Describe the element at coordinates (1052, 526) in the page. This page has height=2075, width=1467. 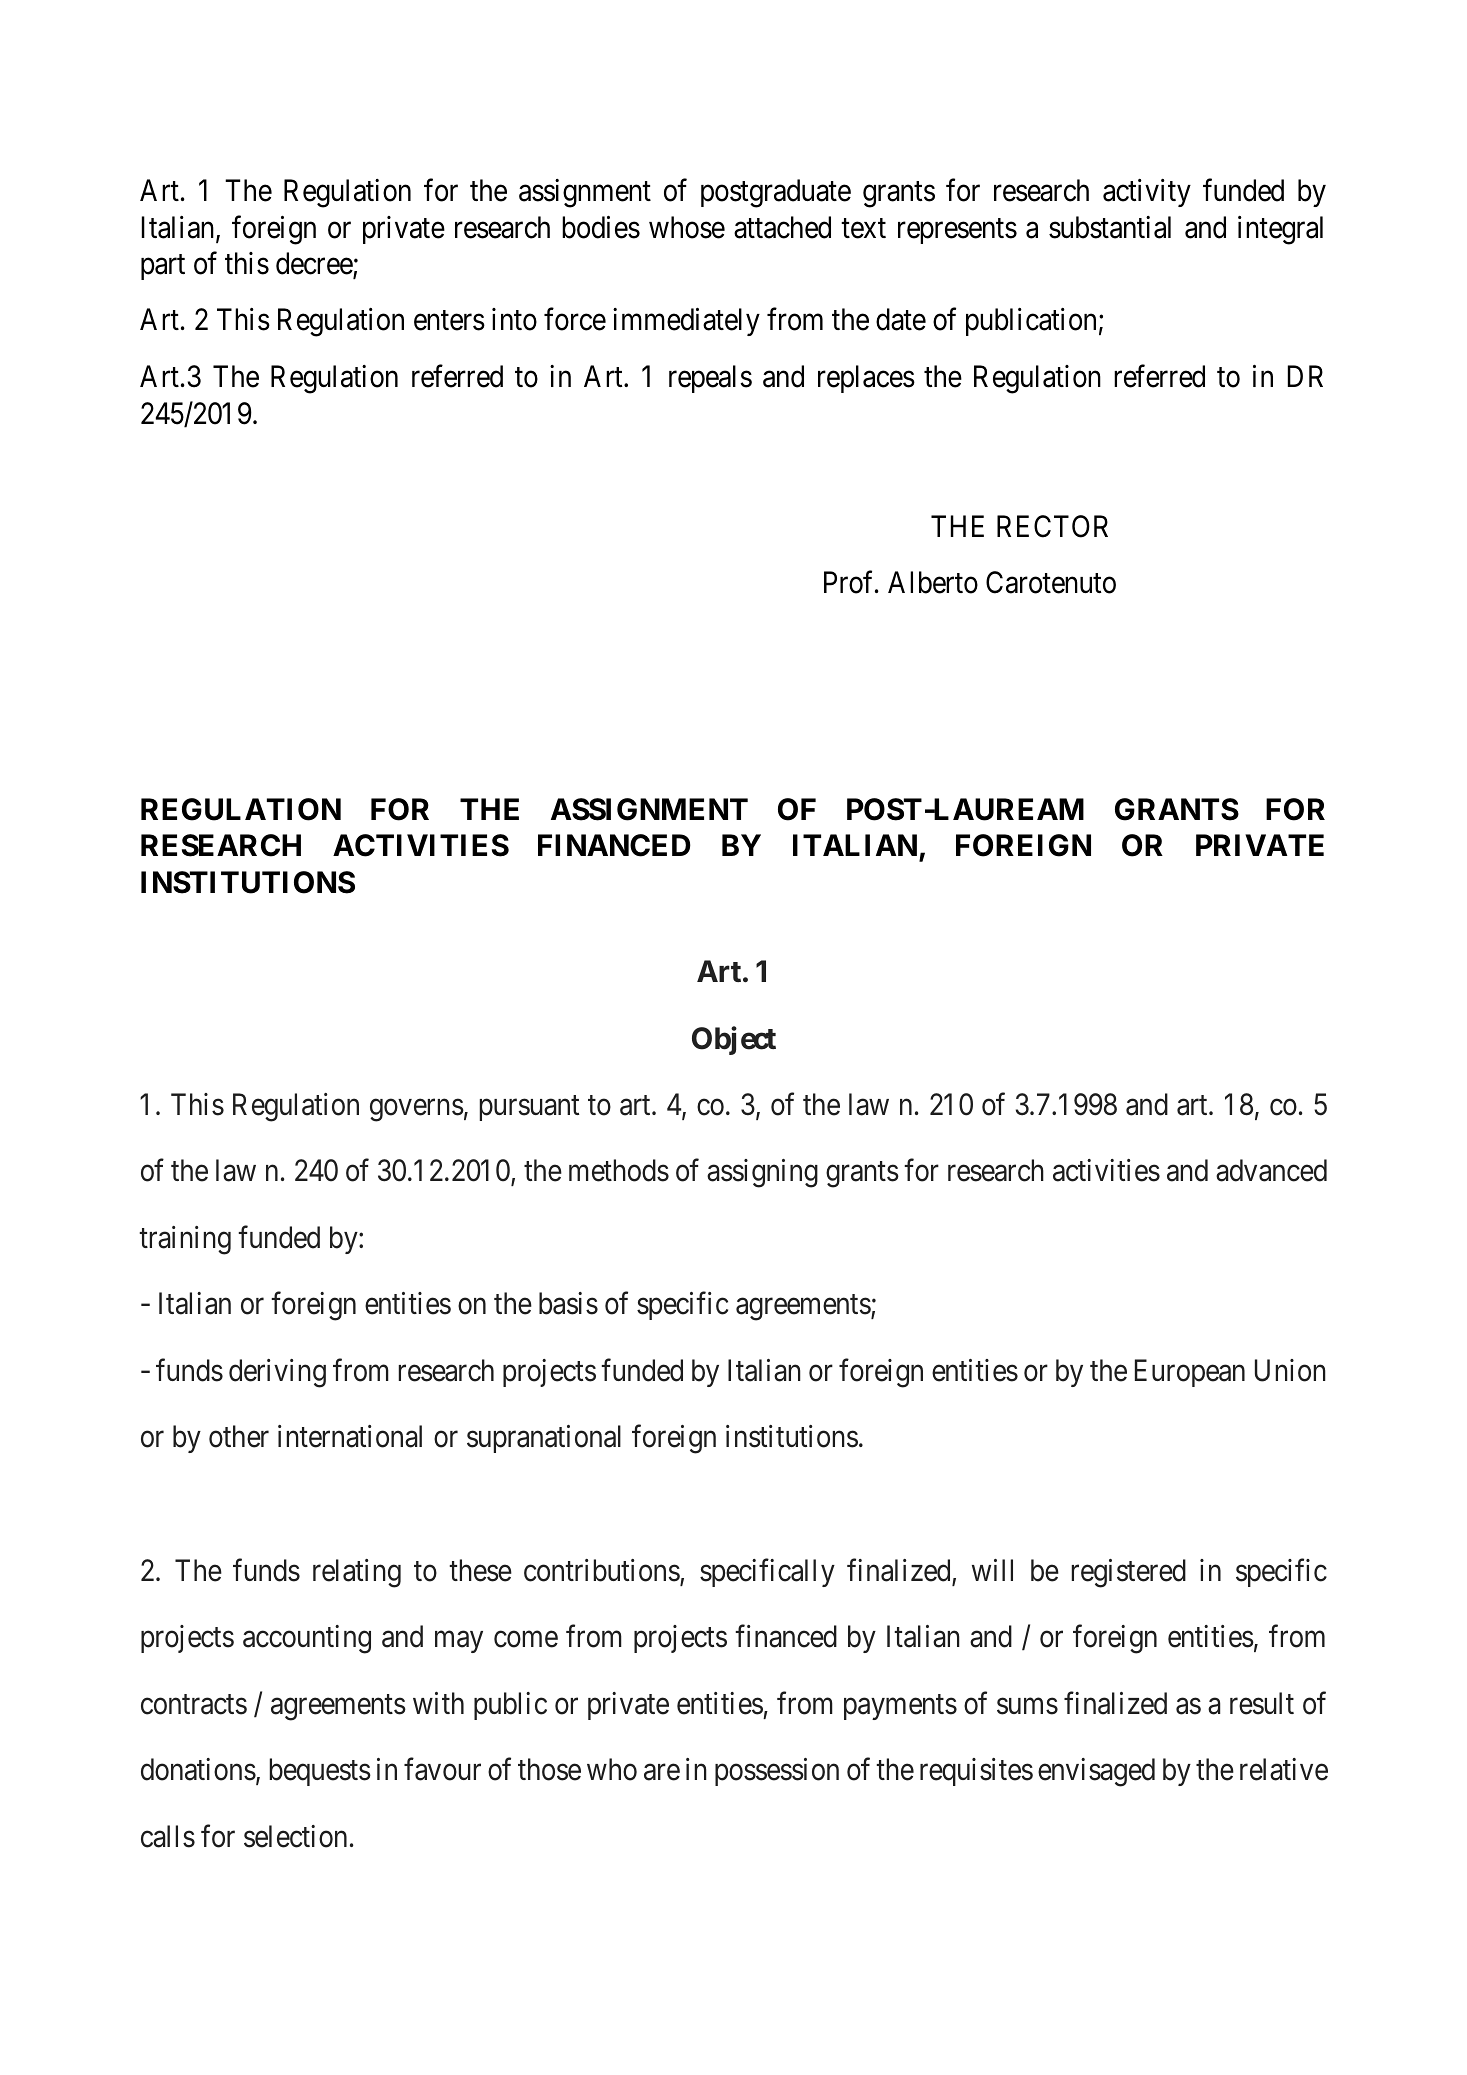
I see `RECTOR` at that location.
